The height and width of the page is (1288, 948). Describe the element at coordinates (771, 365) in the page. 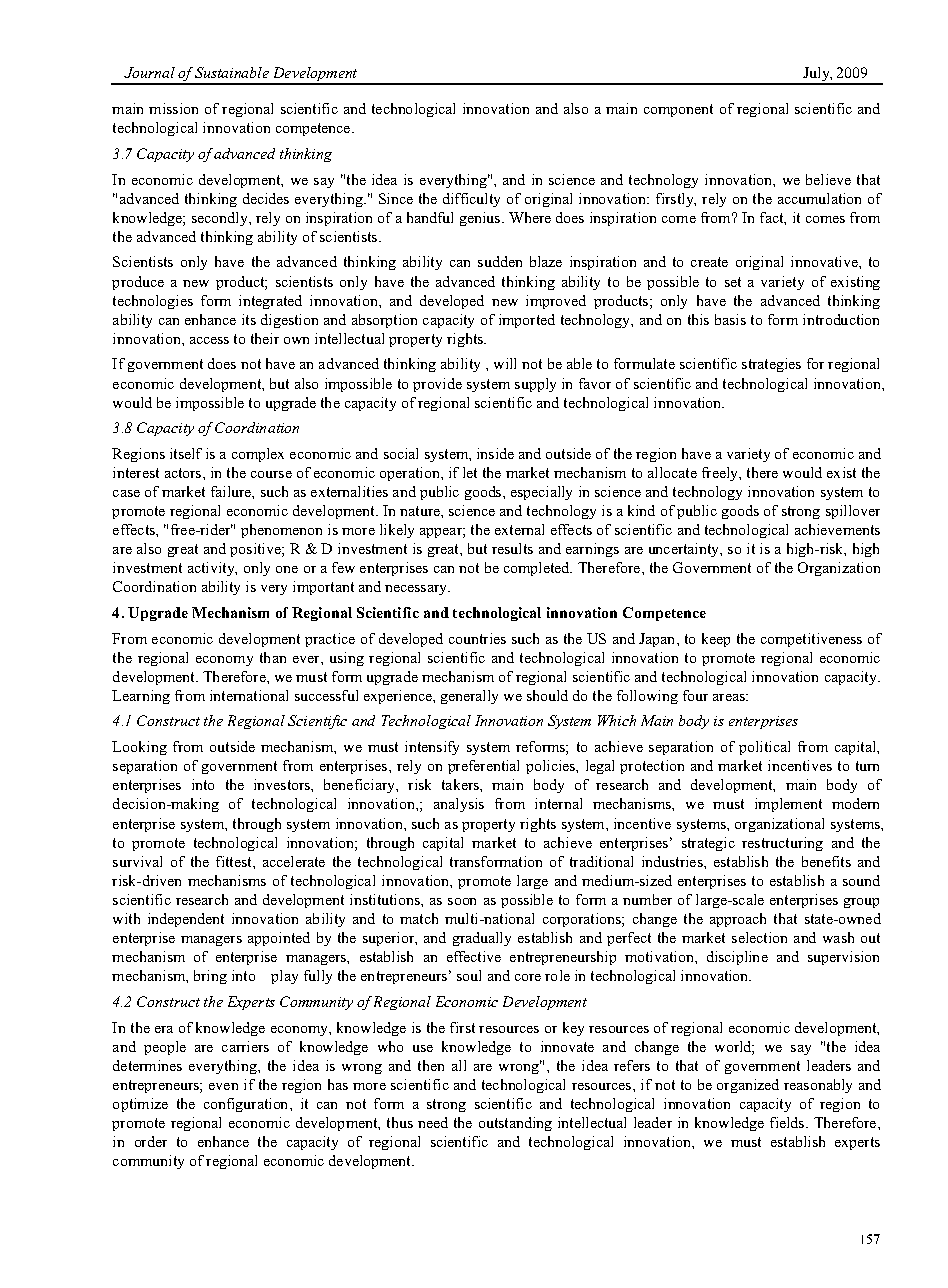

I see `strategies` at that location.
